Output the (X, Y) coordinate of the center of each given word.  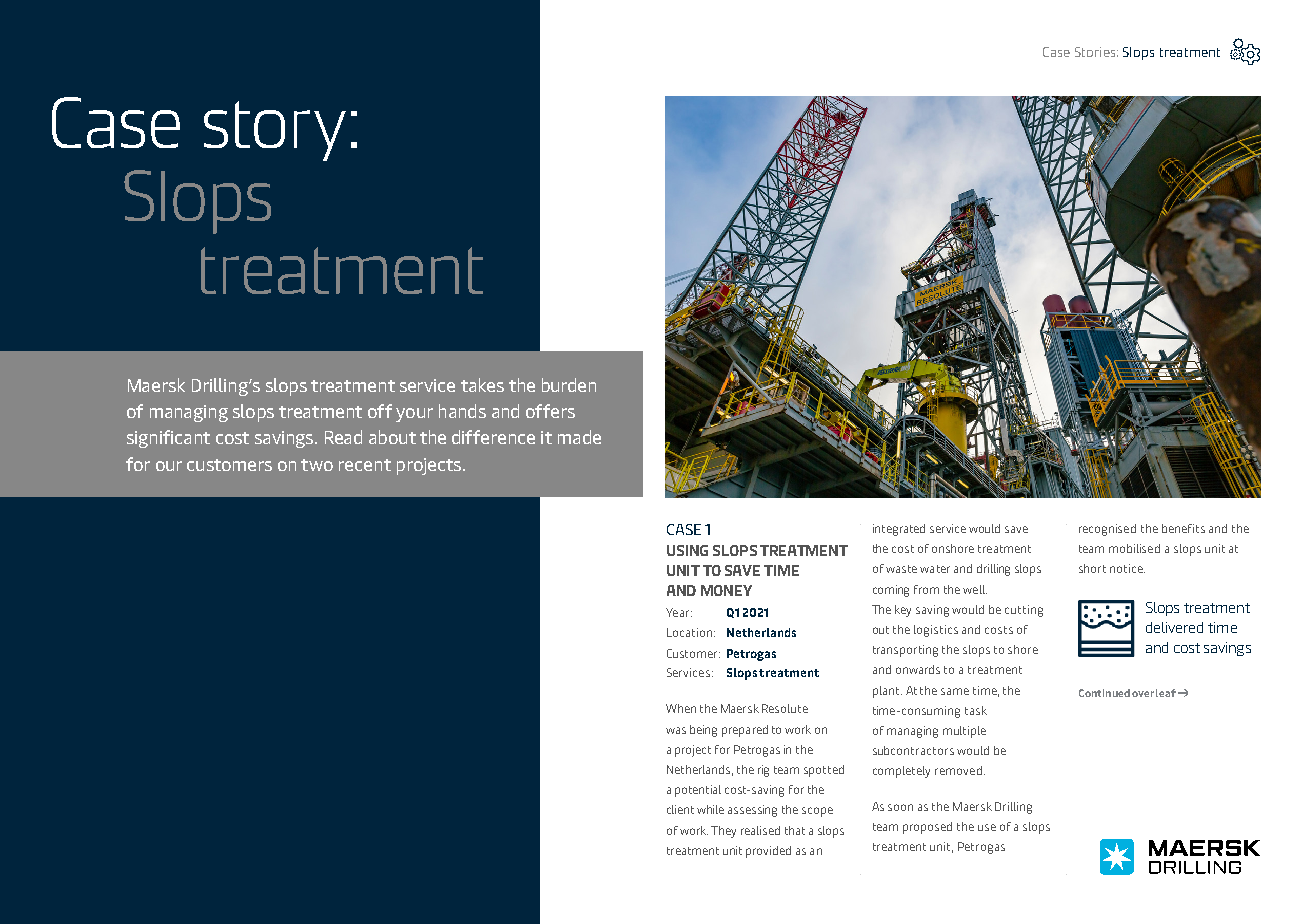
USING (687, 550)
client (680, 809)
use (987, 827)
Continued (1104, 693)
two (317, 465)
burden (569, 385)
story (275, 131)
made (579, 437)
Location (689, 632)
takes (482, 385)
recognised (1107, 530)
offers (550, 411)
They (723, 832)
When (681, 708)
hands (462, 411)
